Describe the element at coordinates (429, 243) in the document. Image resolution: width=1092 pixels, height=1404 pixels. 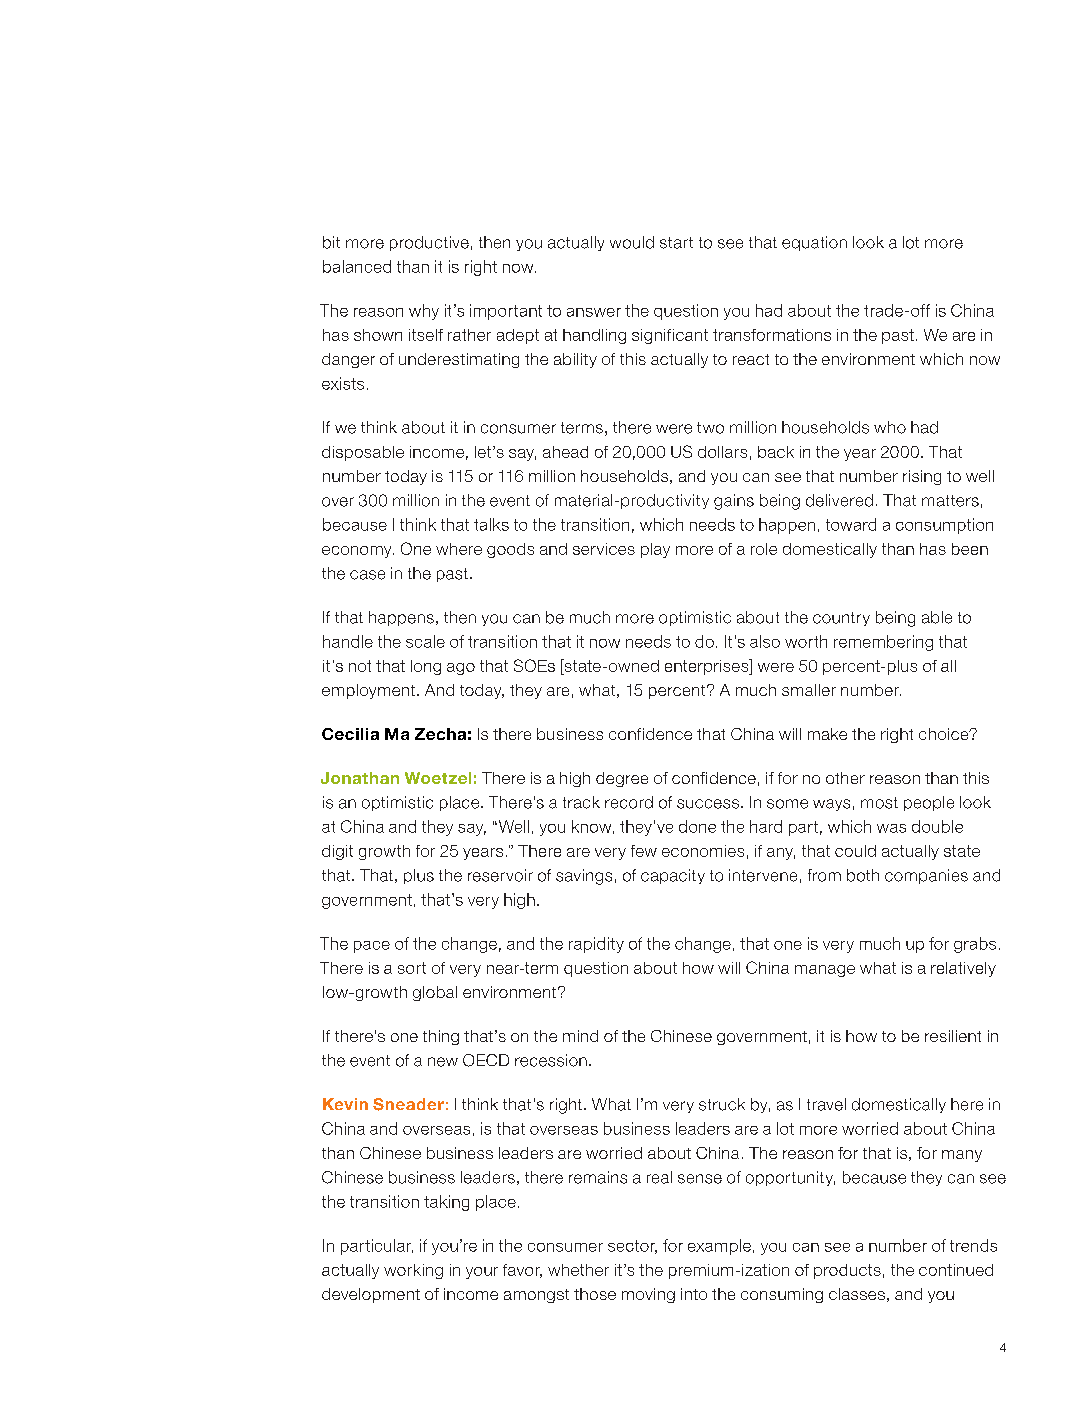
I see `productive` at that location.
